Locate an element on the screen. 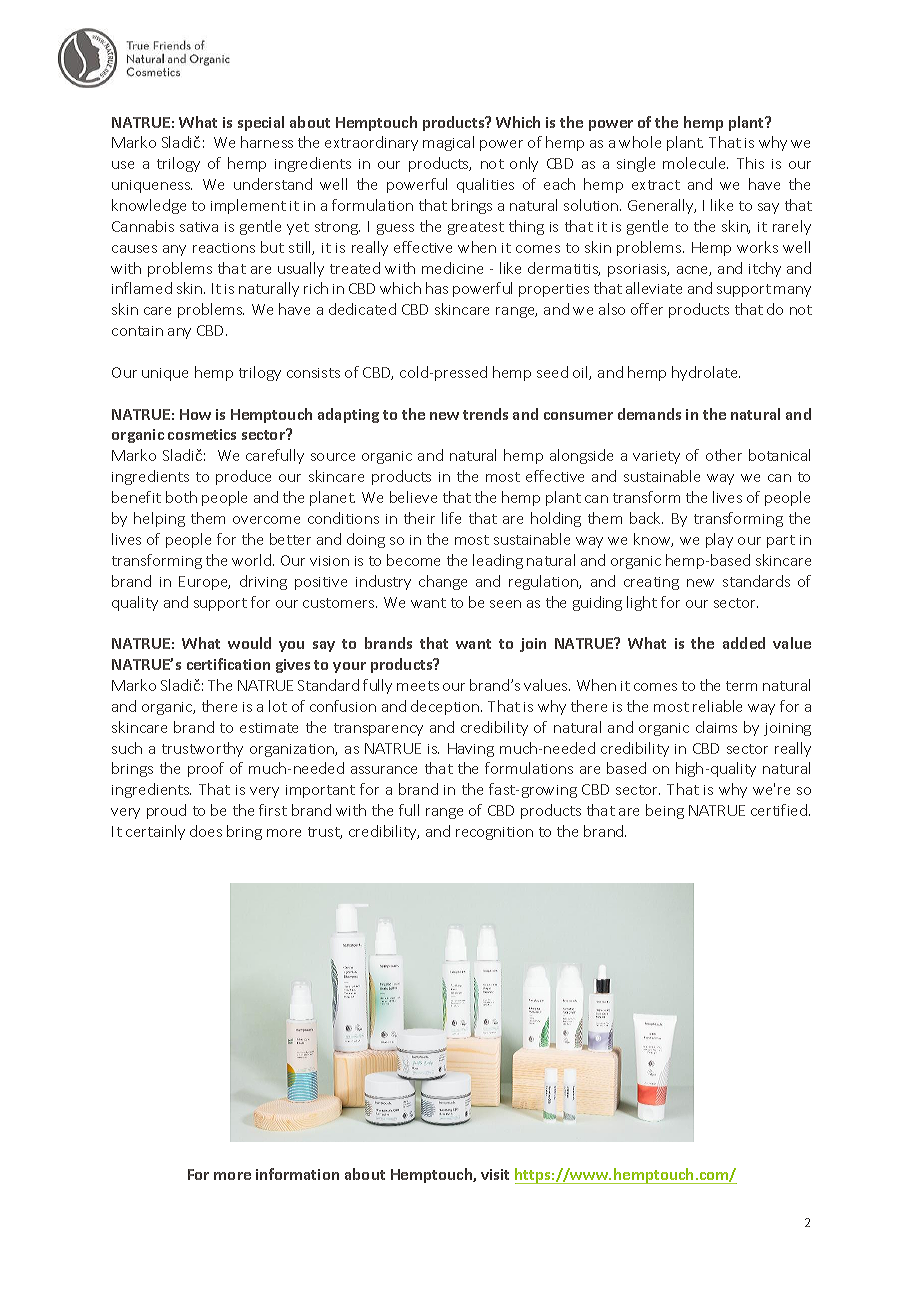 This screenshot has width=924, height=1308. trends is located at coordinates (485, 414).
